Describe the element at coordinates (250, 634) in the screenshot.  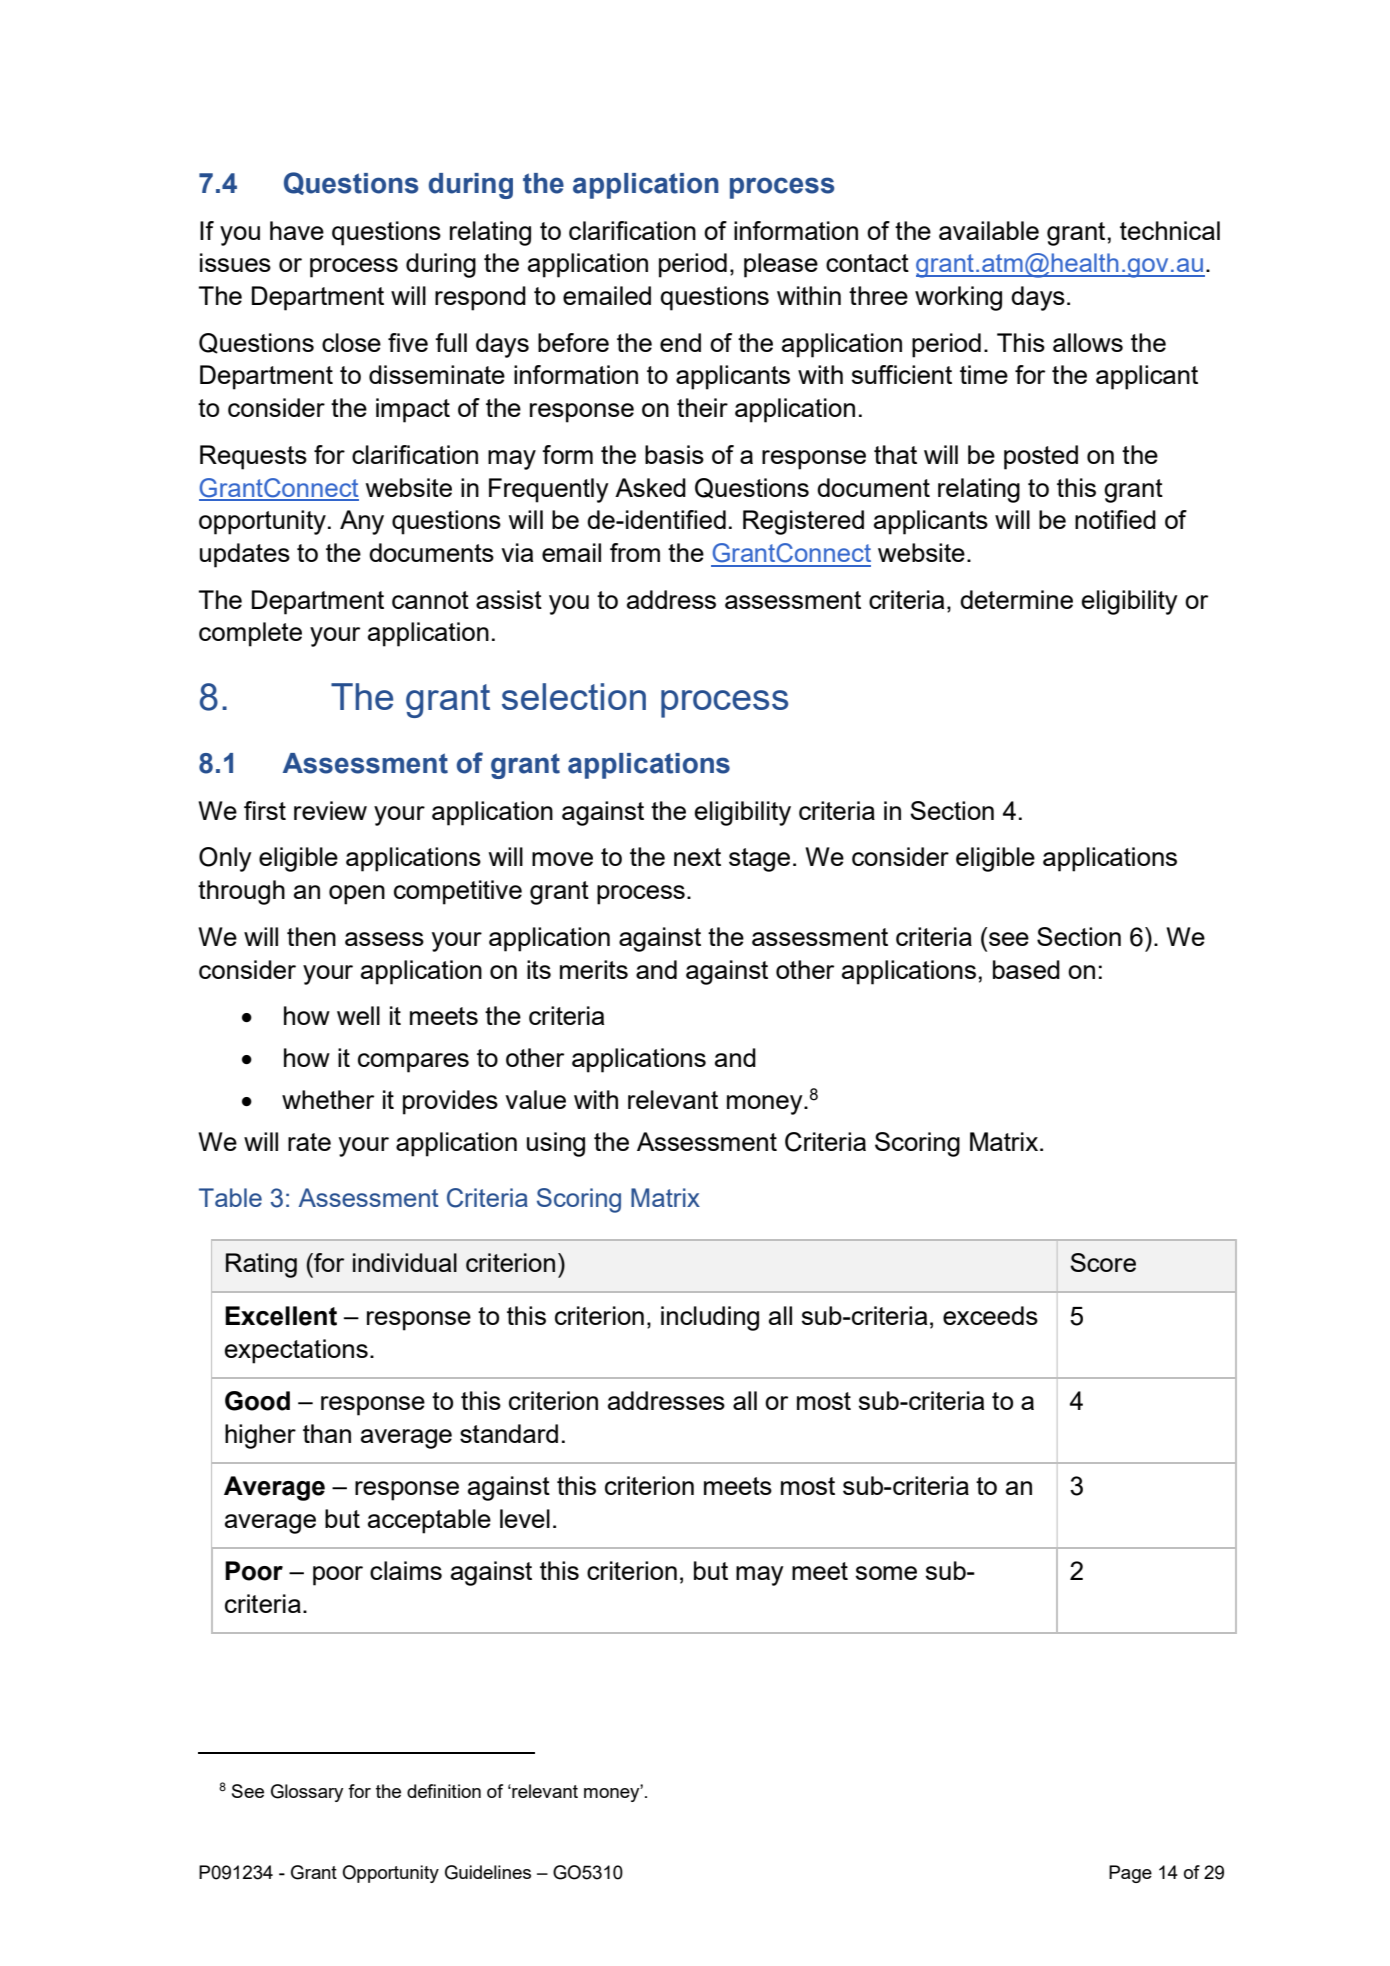
I see `complete` at that location.
